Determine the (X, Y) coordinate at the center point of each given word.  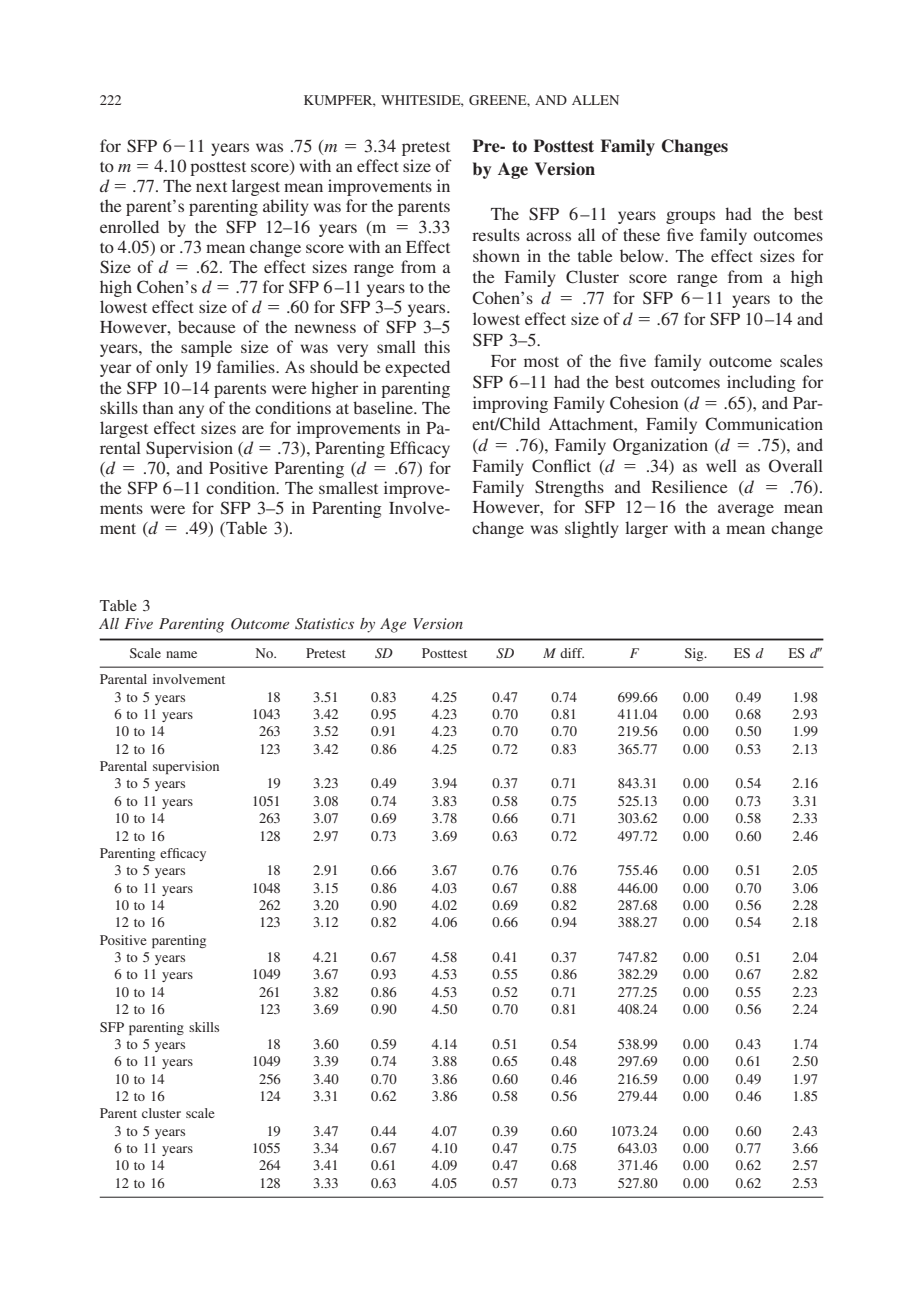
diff (572, 653)
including (761, 383)
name (181, 654)
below (643, 255)
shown (496, 255)
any (191, 411)
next (211, 187)
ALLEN (595, 100)
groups (690, 217)
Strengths (569, 488)
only (172, 368)
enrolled (129, 226)
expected (417, 368)
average (746, 510)
